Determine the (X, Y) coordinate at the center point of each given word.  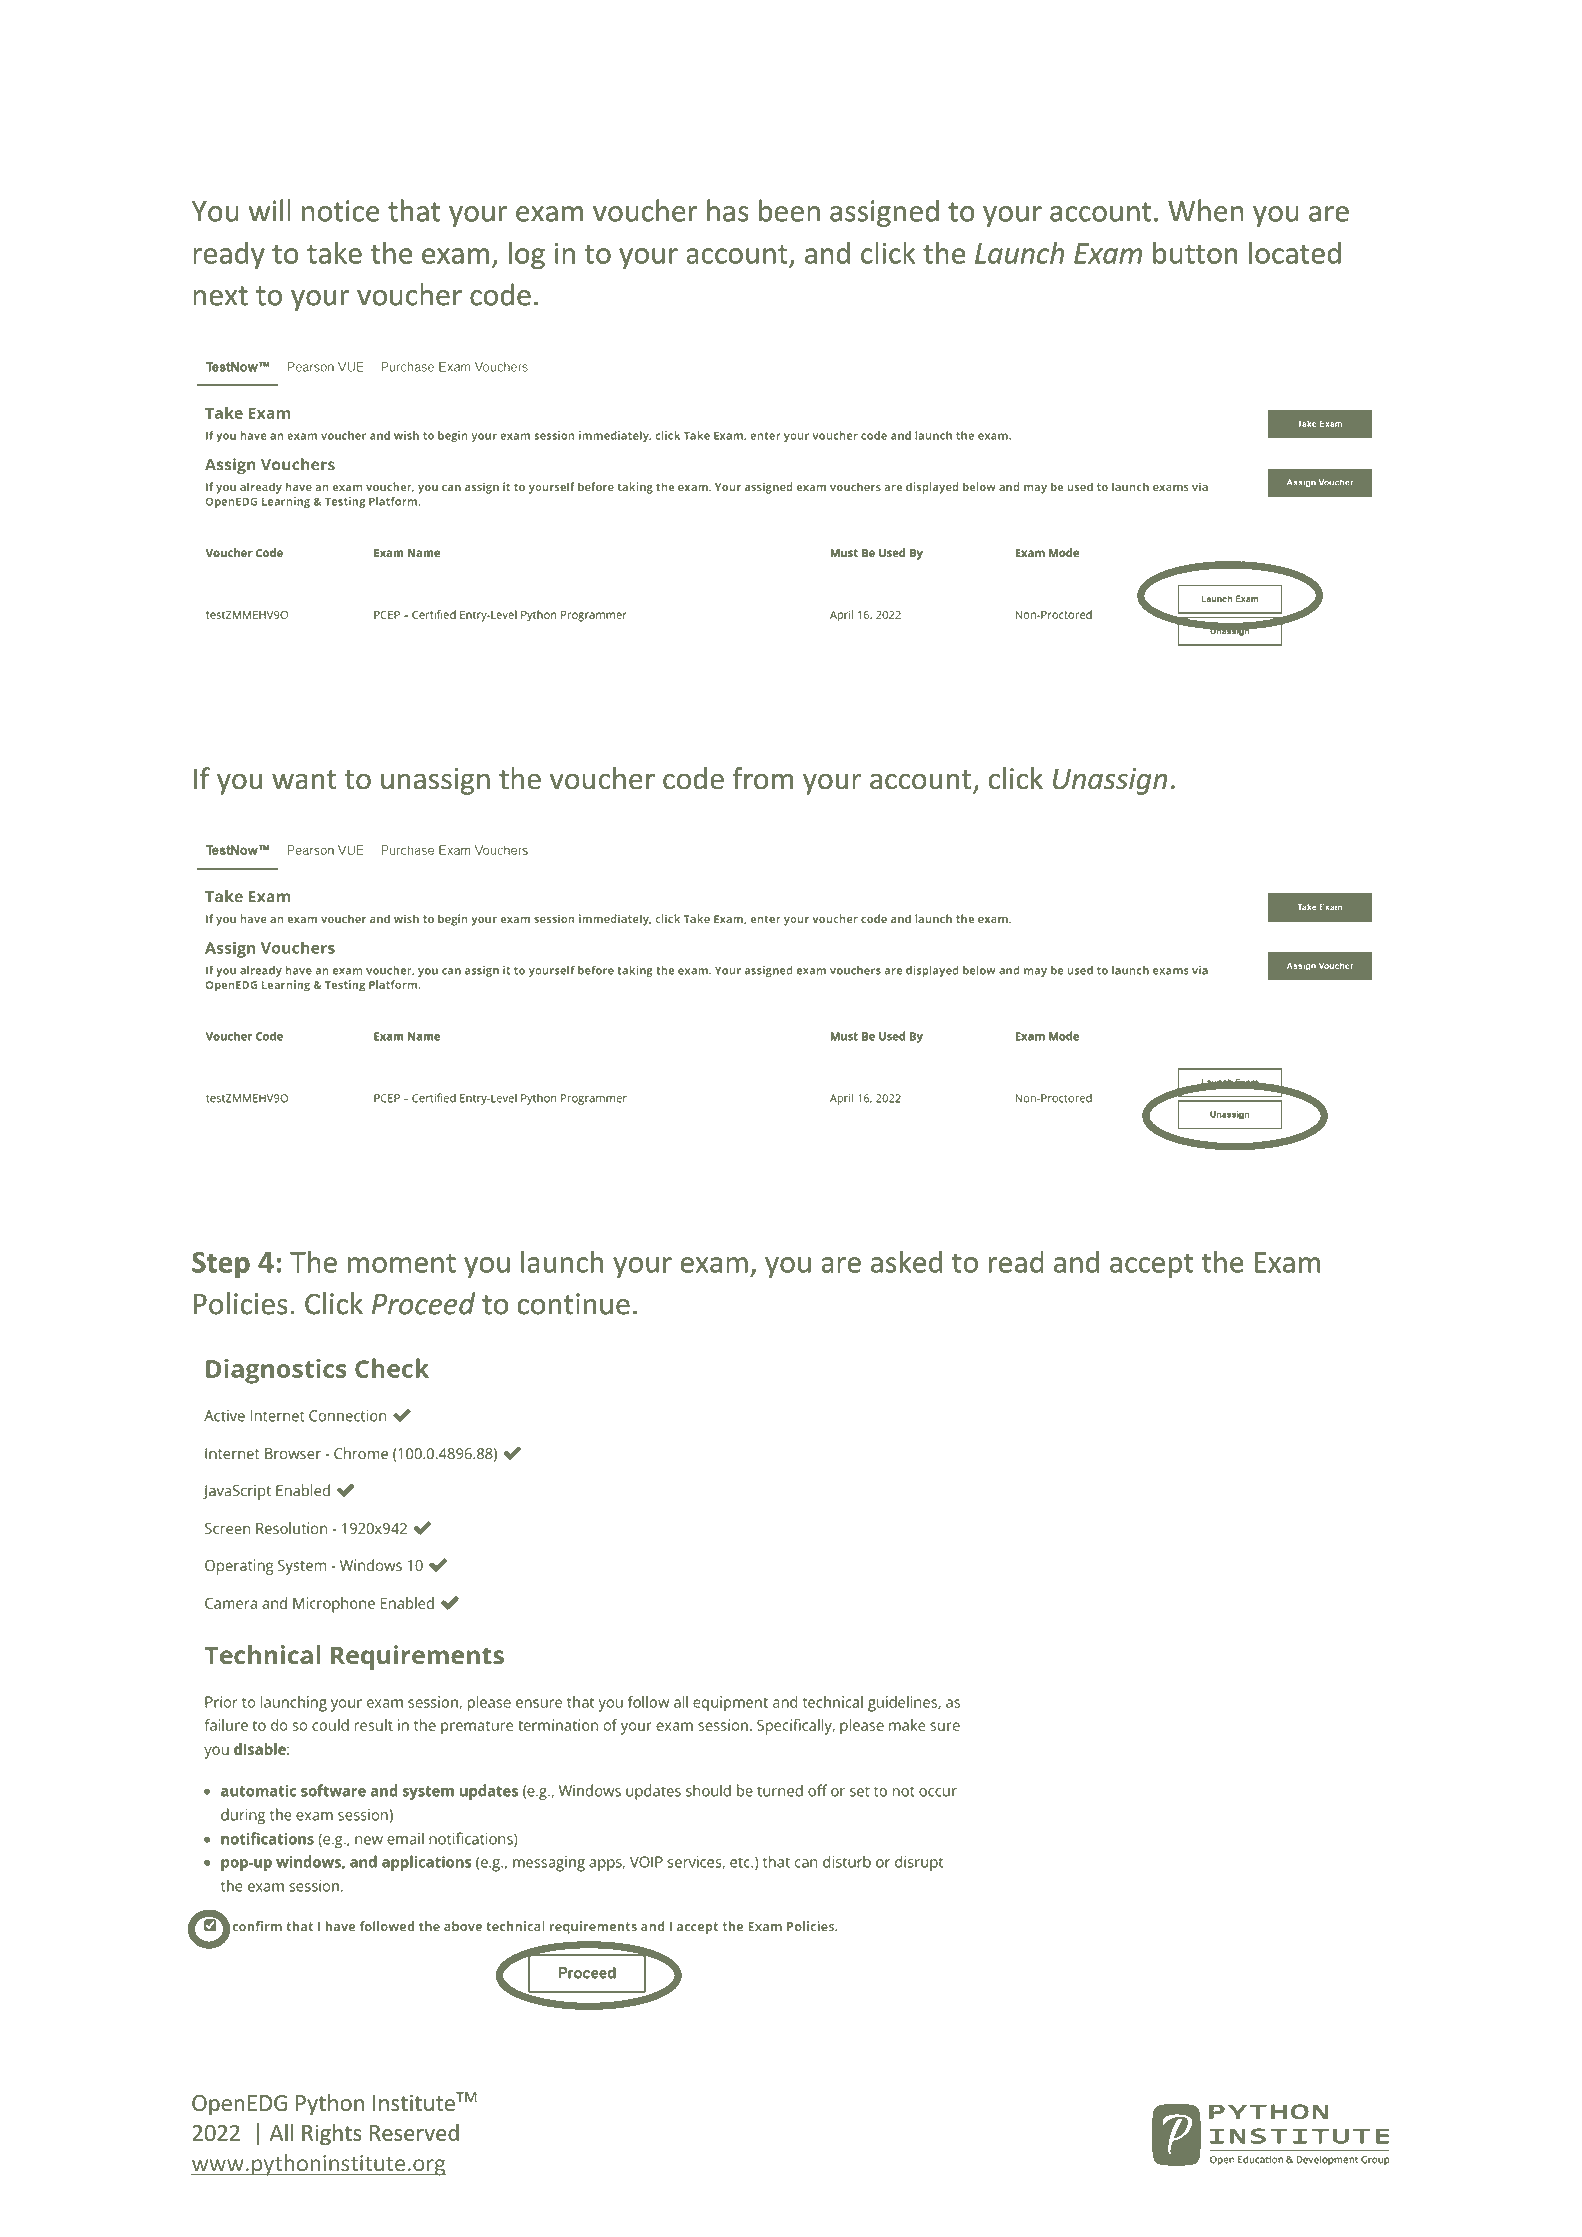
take (334, 252)
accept (1151, 1265)
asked (906, 1261)
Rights (332, 2135)
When (1206, 210)
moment (402, 1263)
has (728, 210)
